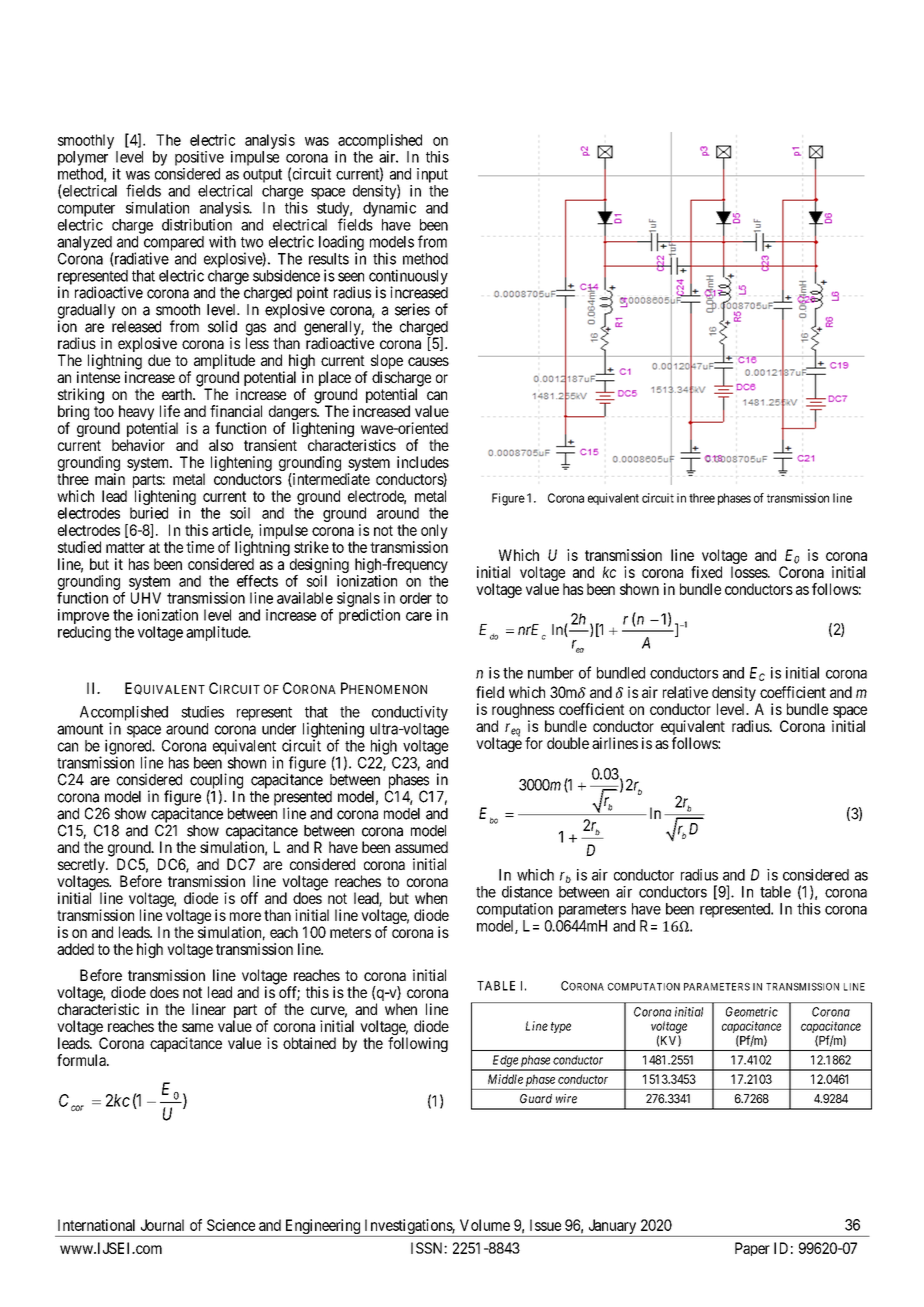 This screenshot has width=924, height=1307. I want to click on fixed, so click(706, 572).
